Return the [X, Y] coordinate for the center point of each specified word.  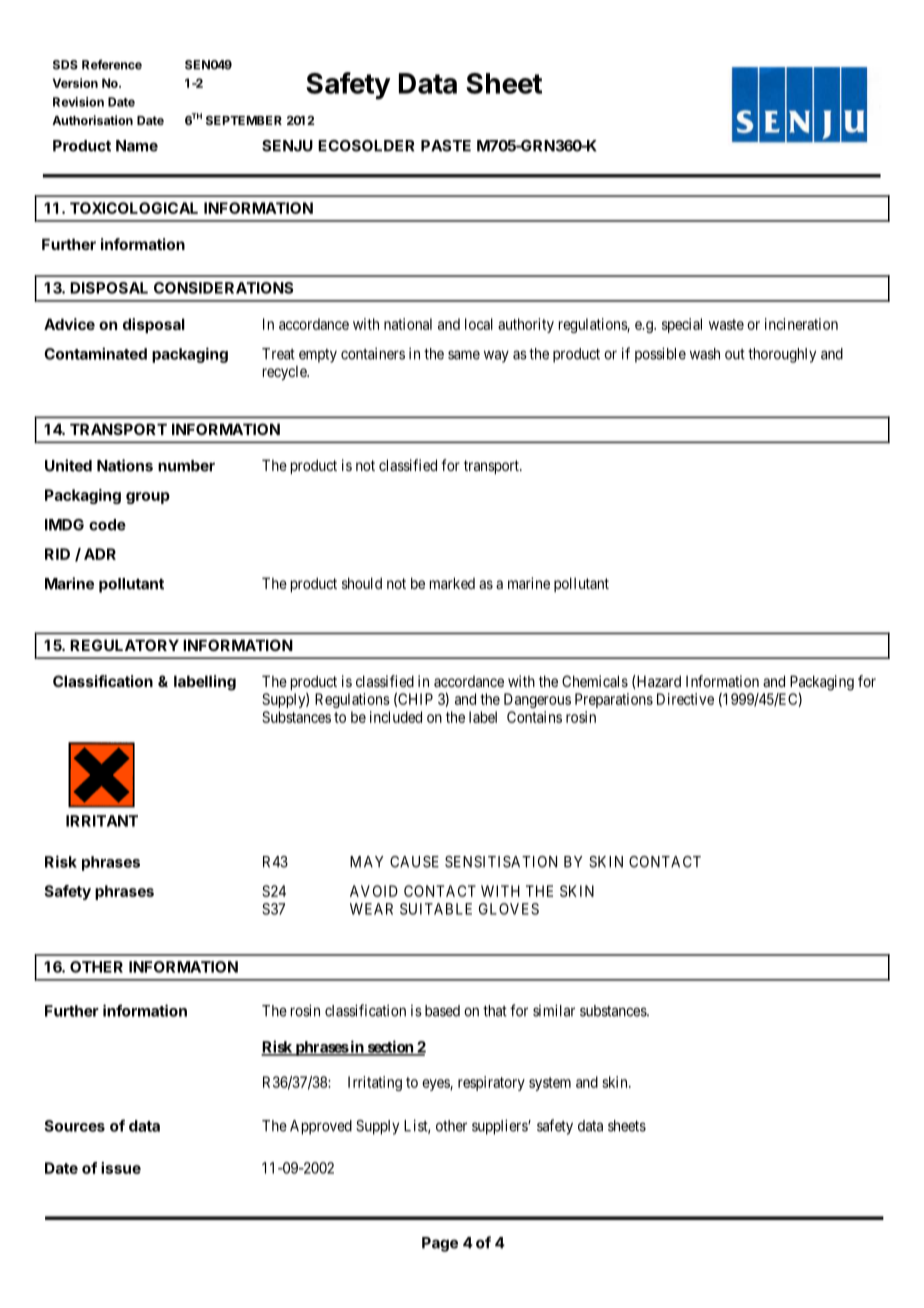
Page [440, 1244]
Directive [685, 699]
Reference [112, 64]
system [550, 1084]
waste [726, 324]
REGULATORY [124, 645]
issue [121, 1168]
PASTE [446, 146]
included [396, 717]
